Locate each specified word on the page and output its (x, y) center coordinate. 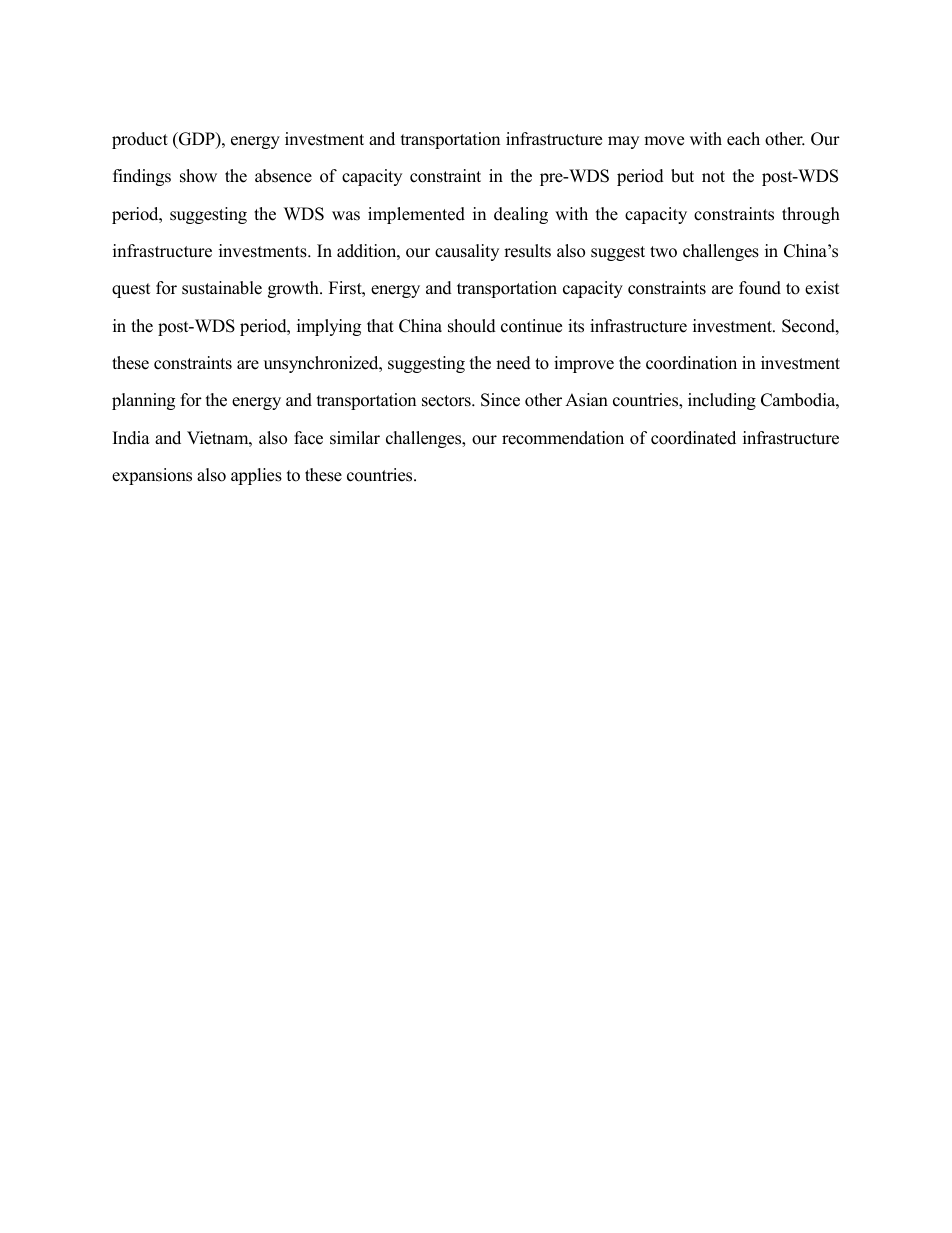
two (663, 252)
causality (467, 252)
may (623, 142)
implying (329, 327)
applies (256, 476)
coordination (691, 363)
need (513, 363)
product (140, 140)
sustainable (222, 288)
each (743, 139)
